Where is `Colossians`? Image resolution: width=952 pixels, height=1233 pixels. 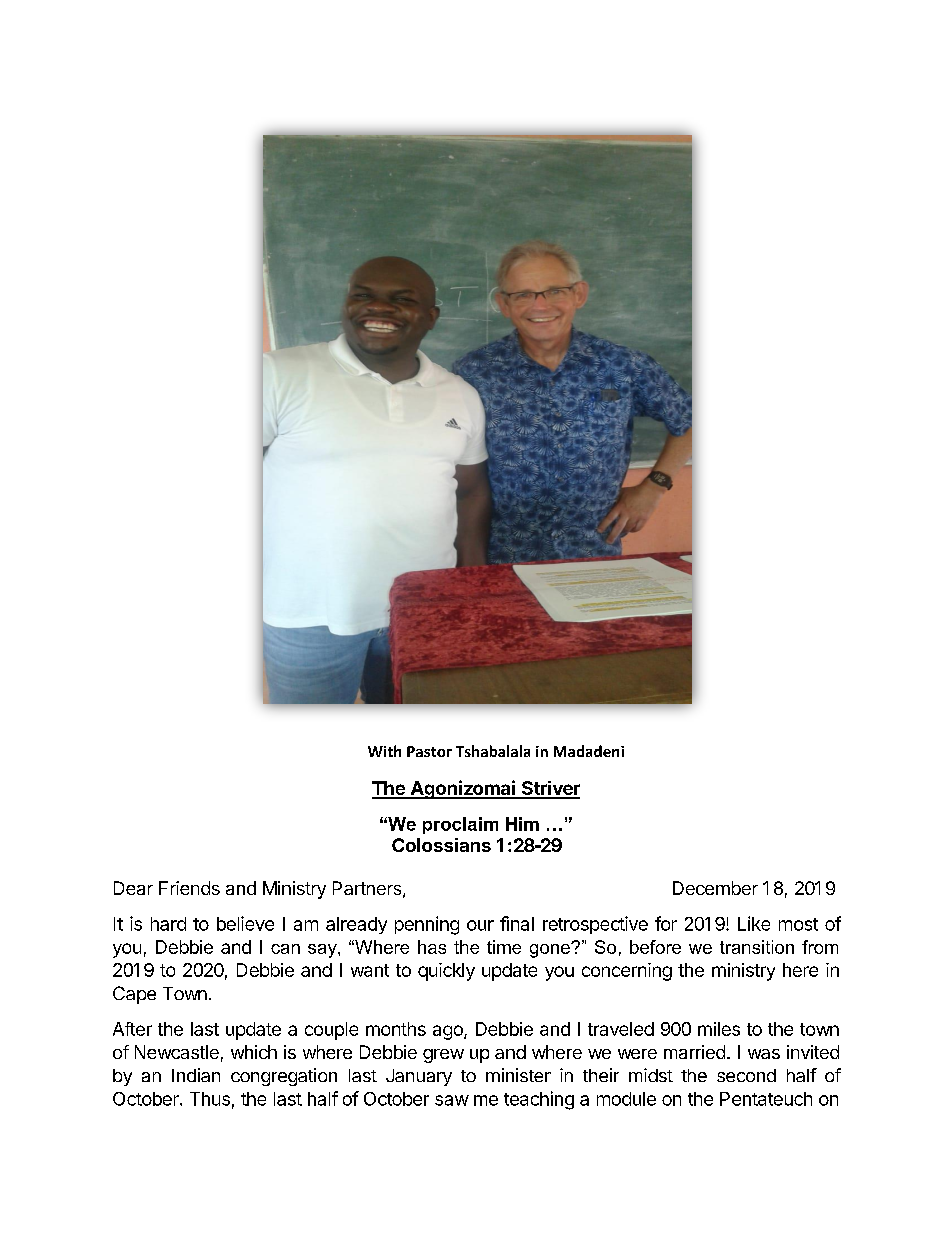
Colossians is located at coordinates (441, 845).
